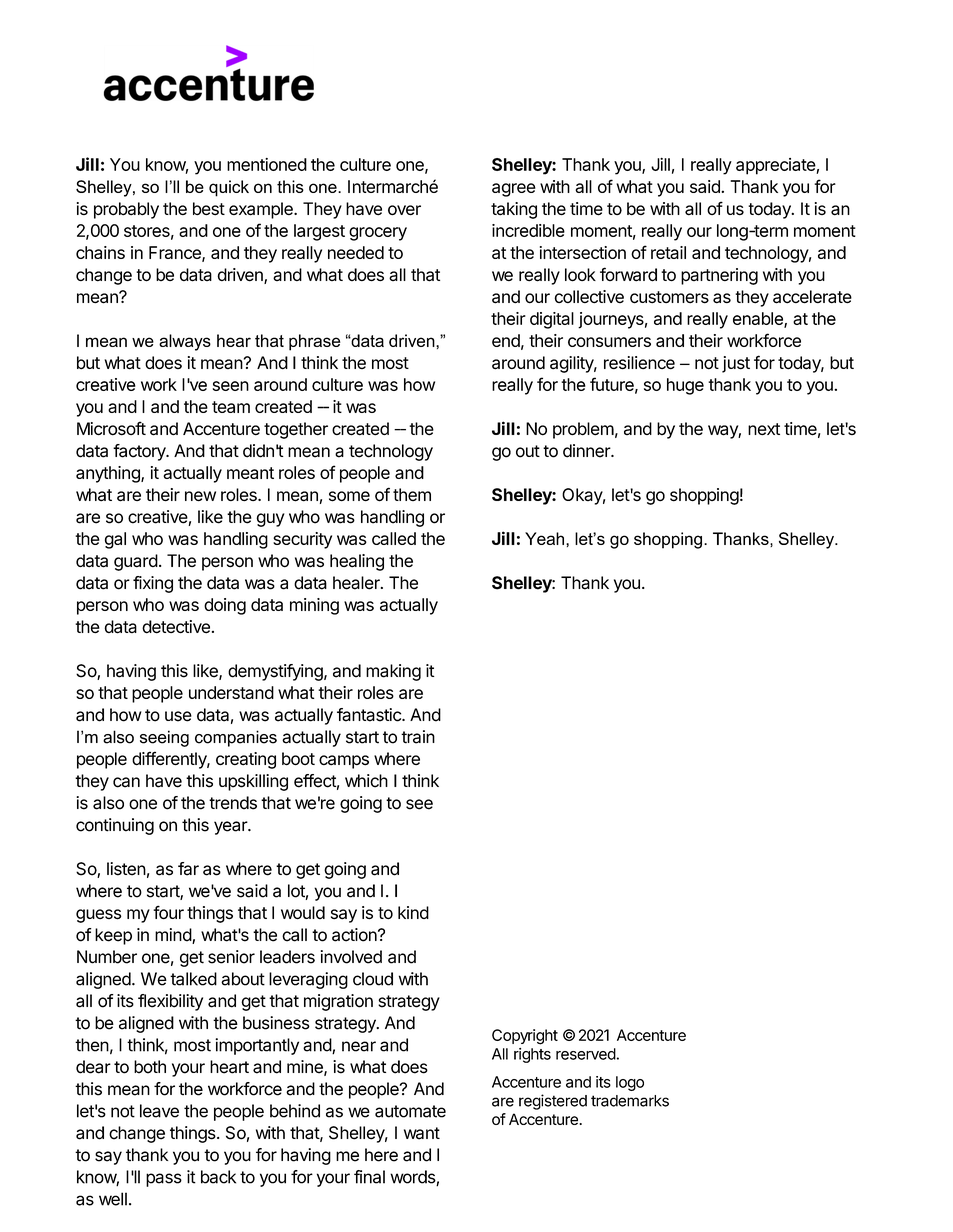 The image size is (953, 1232). What do you see at coordinates (178, 716) in the document?
I see `use` at bounding box center [178, 716].
